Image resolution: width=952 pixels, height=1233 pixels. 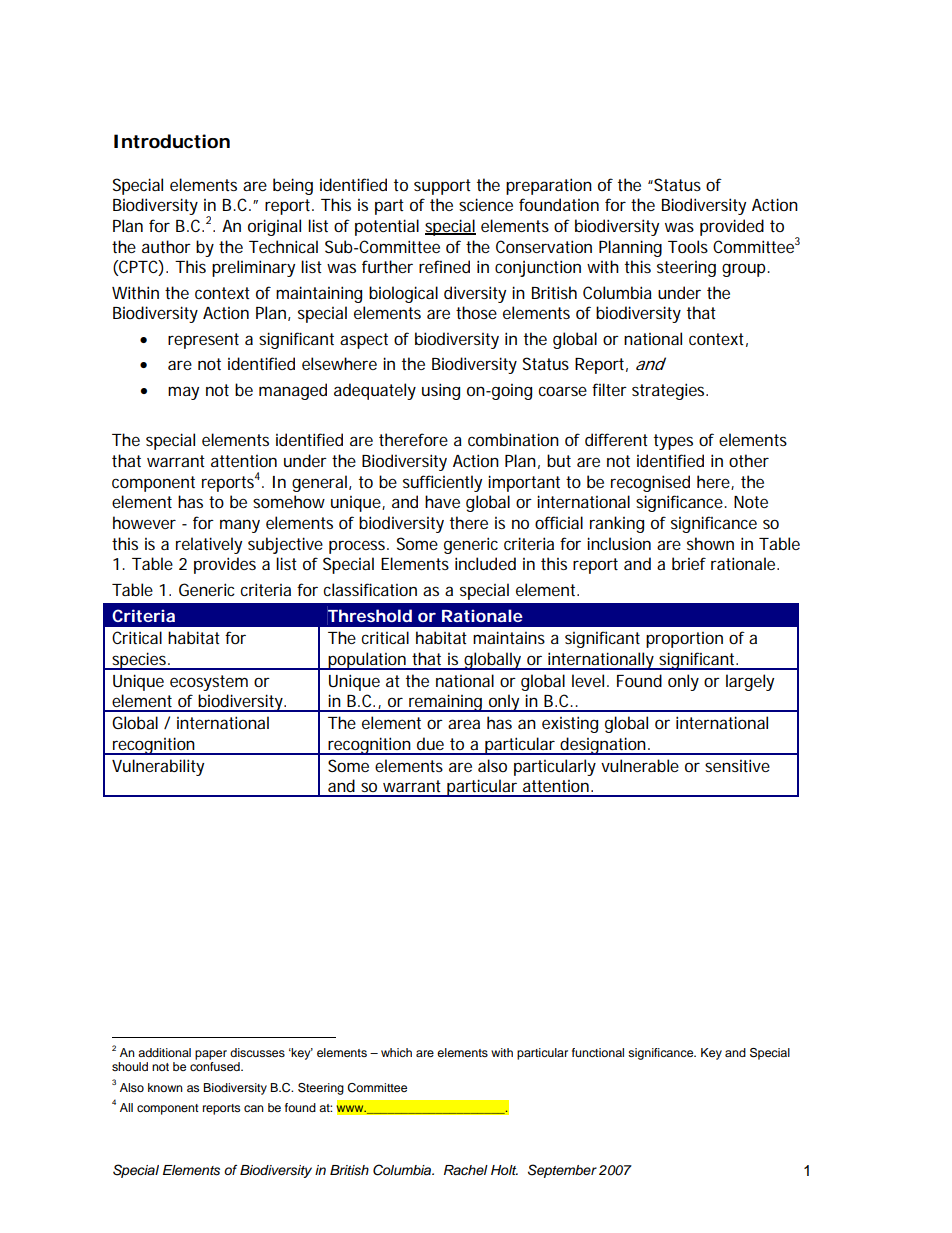 I want to click on known, so click(x=165, y=1087).
